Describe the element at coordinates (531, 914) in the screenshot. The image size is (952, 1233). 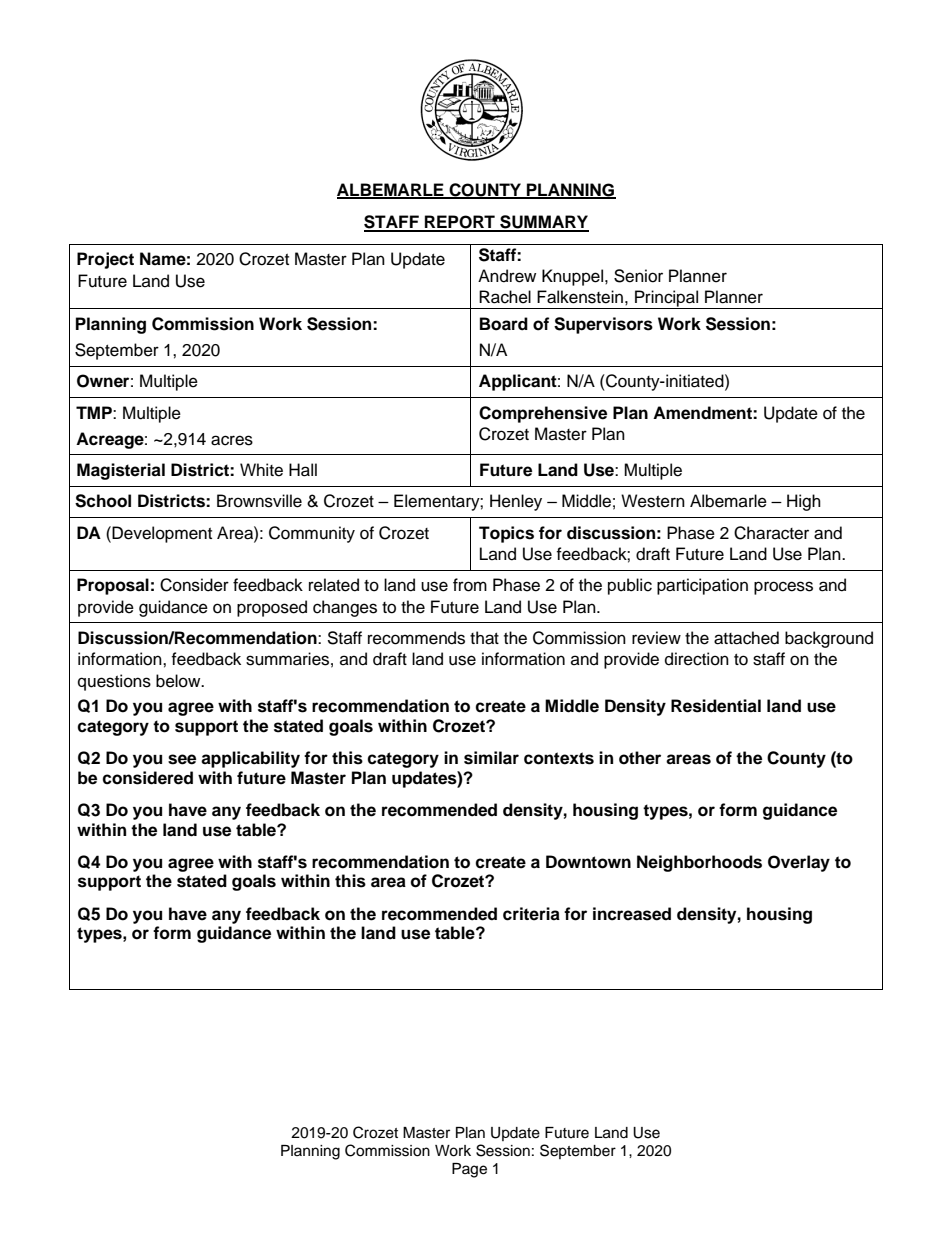
I see `criteria` at that location.
